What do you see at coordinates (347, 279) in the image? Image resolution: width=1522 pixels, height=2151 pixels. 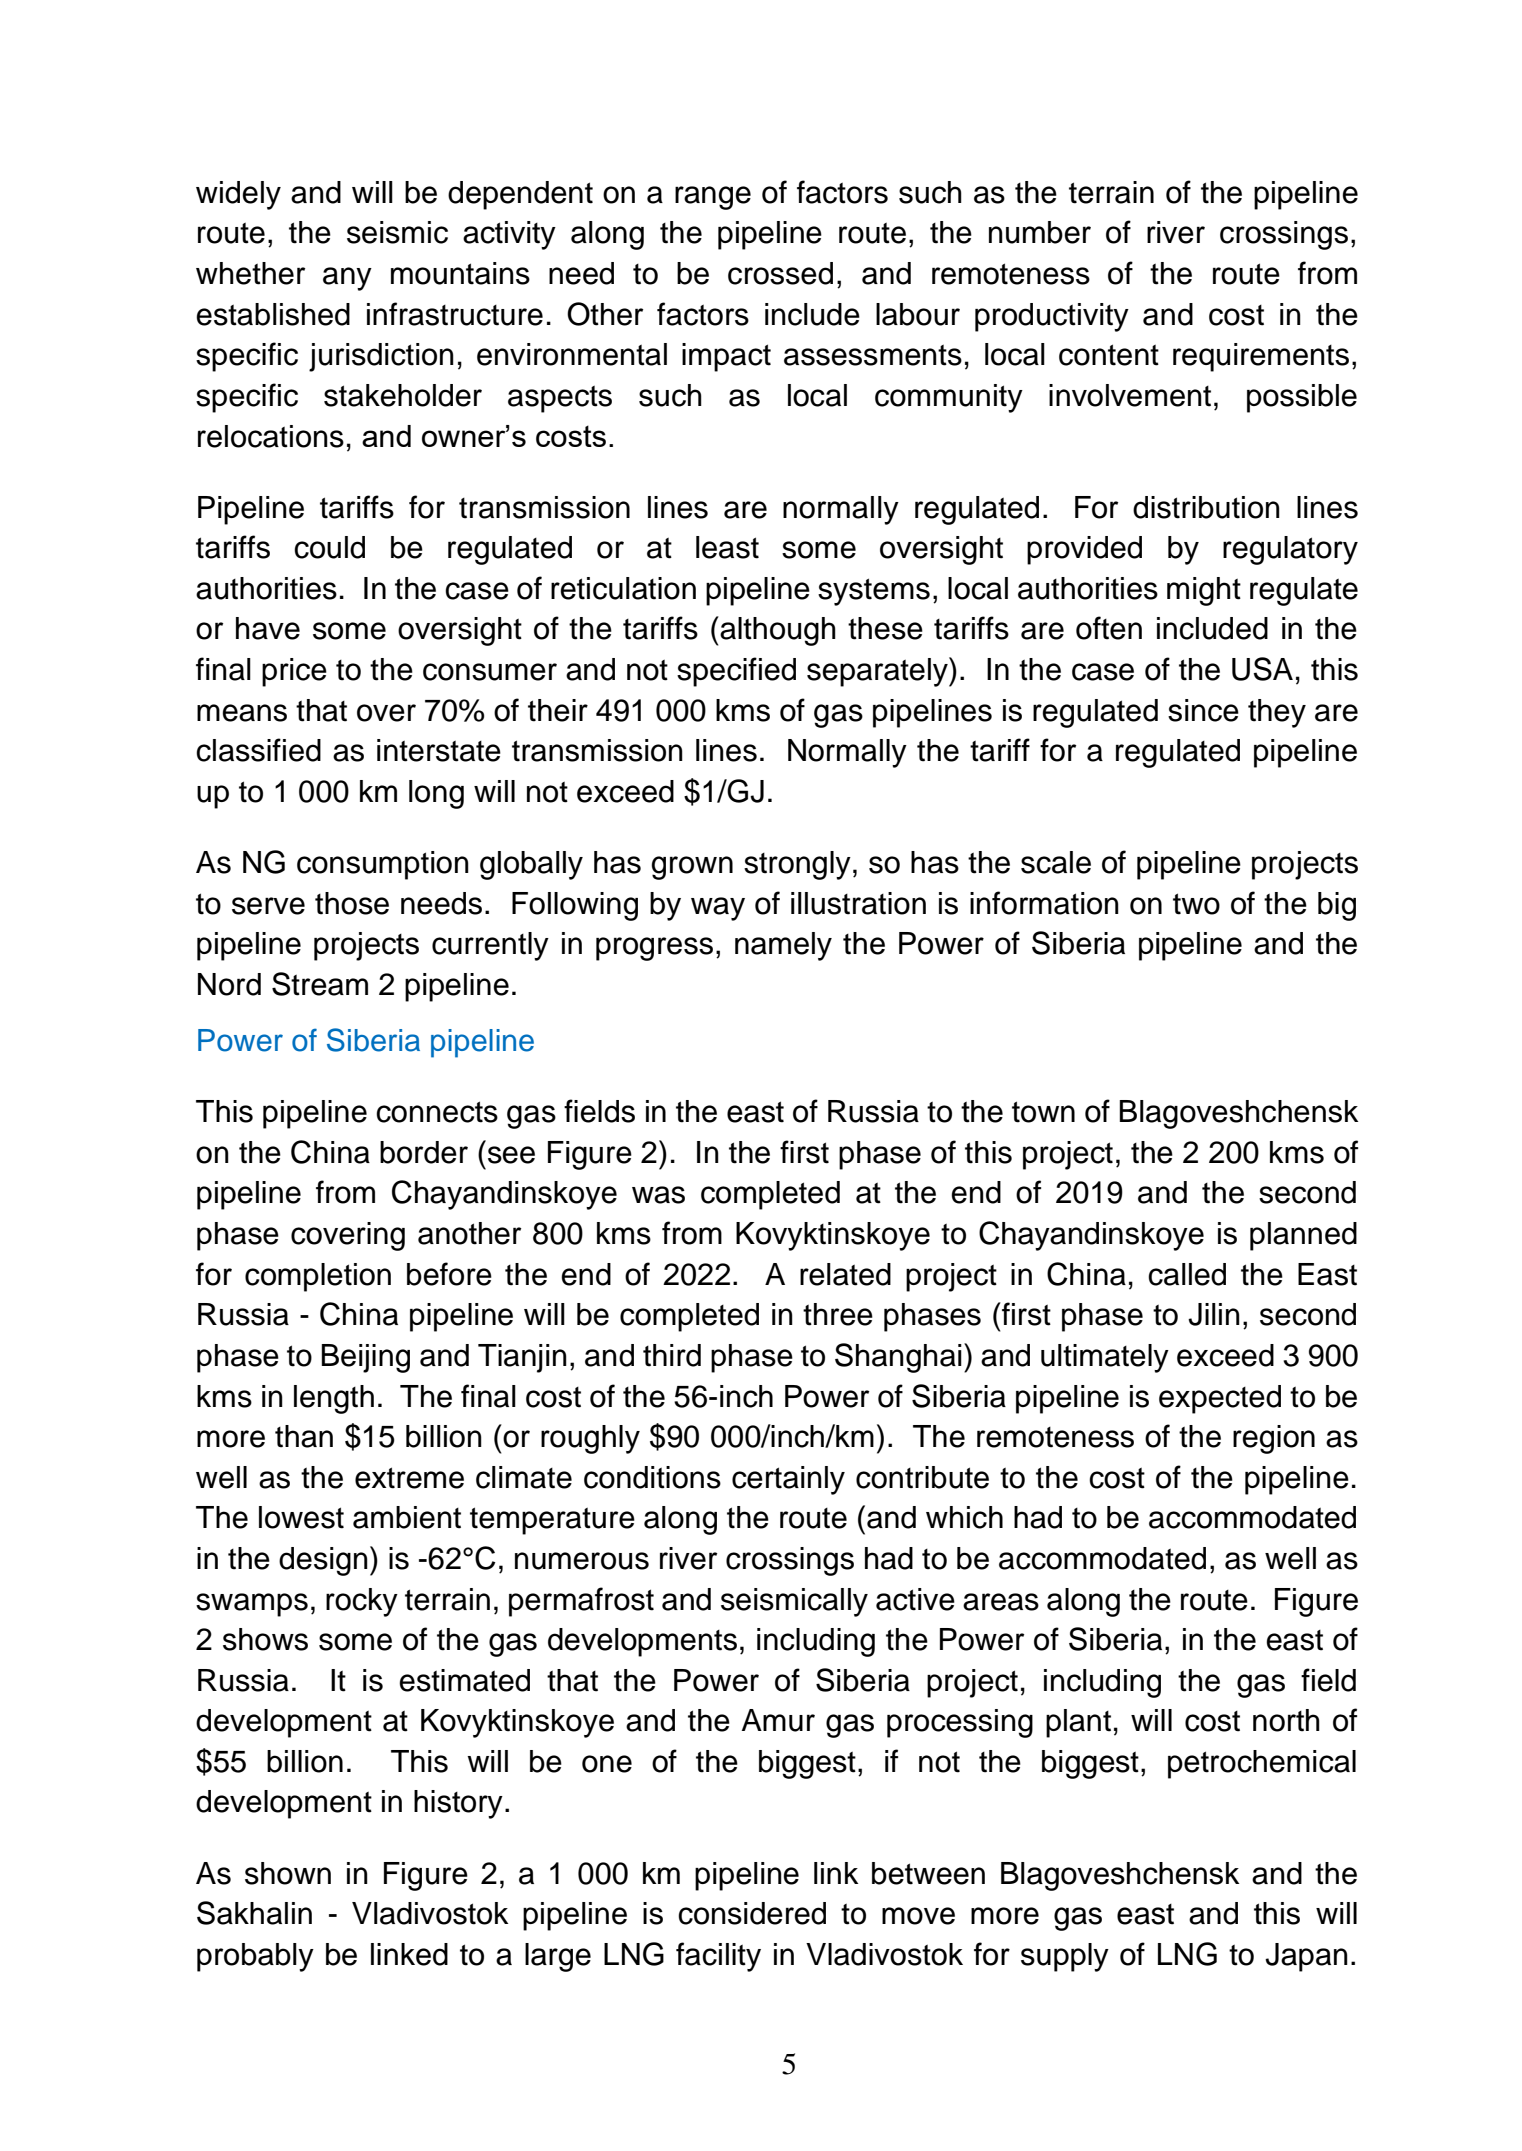 I see `any` at bounding box center [347, 279].
